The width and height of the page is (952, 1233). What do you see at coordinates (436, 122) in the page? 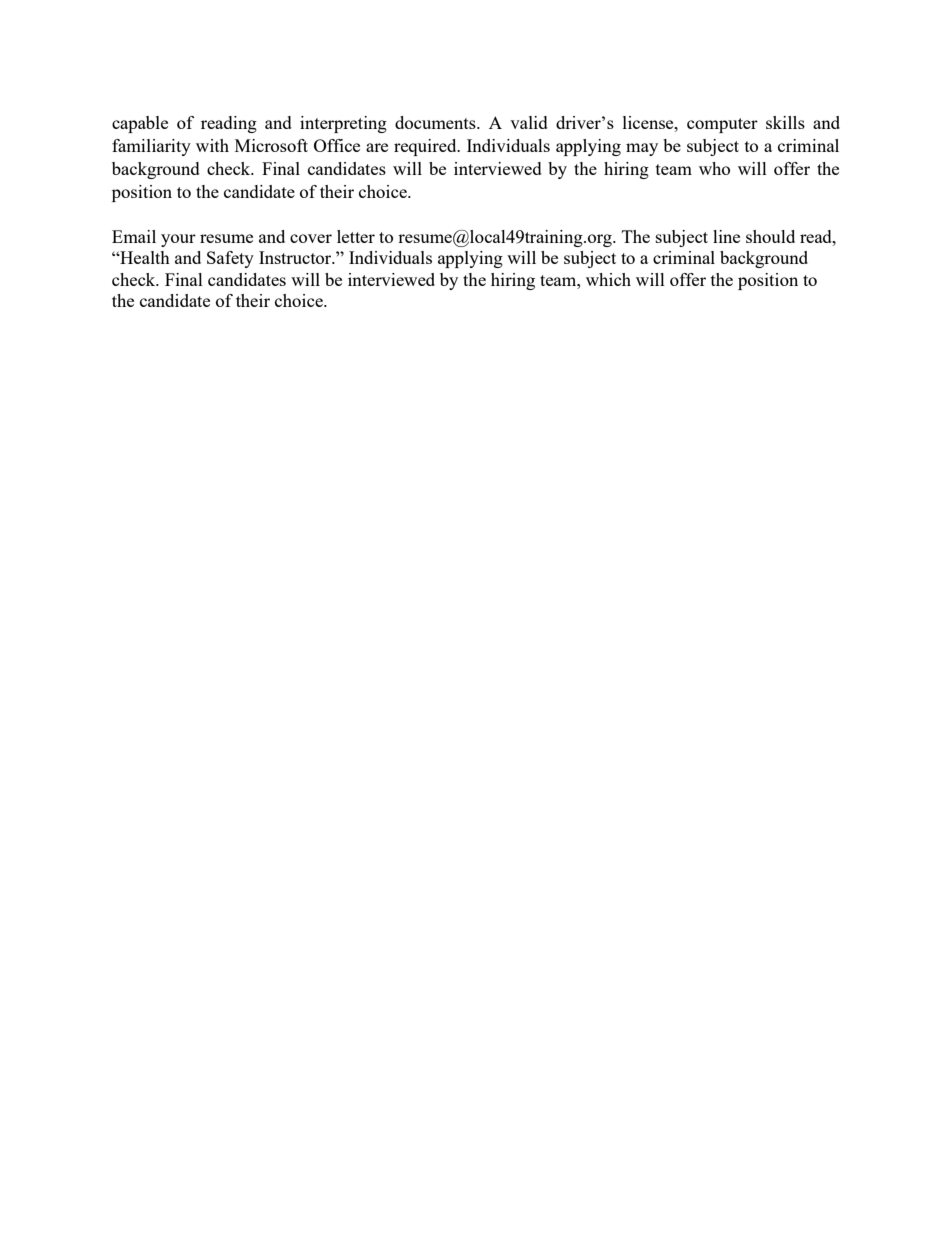
I see `documents` at bounding box center [436, 122].
